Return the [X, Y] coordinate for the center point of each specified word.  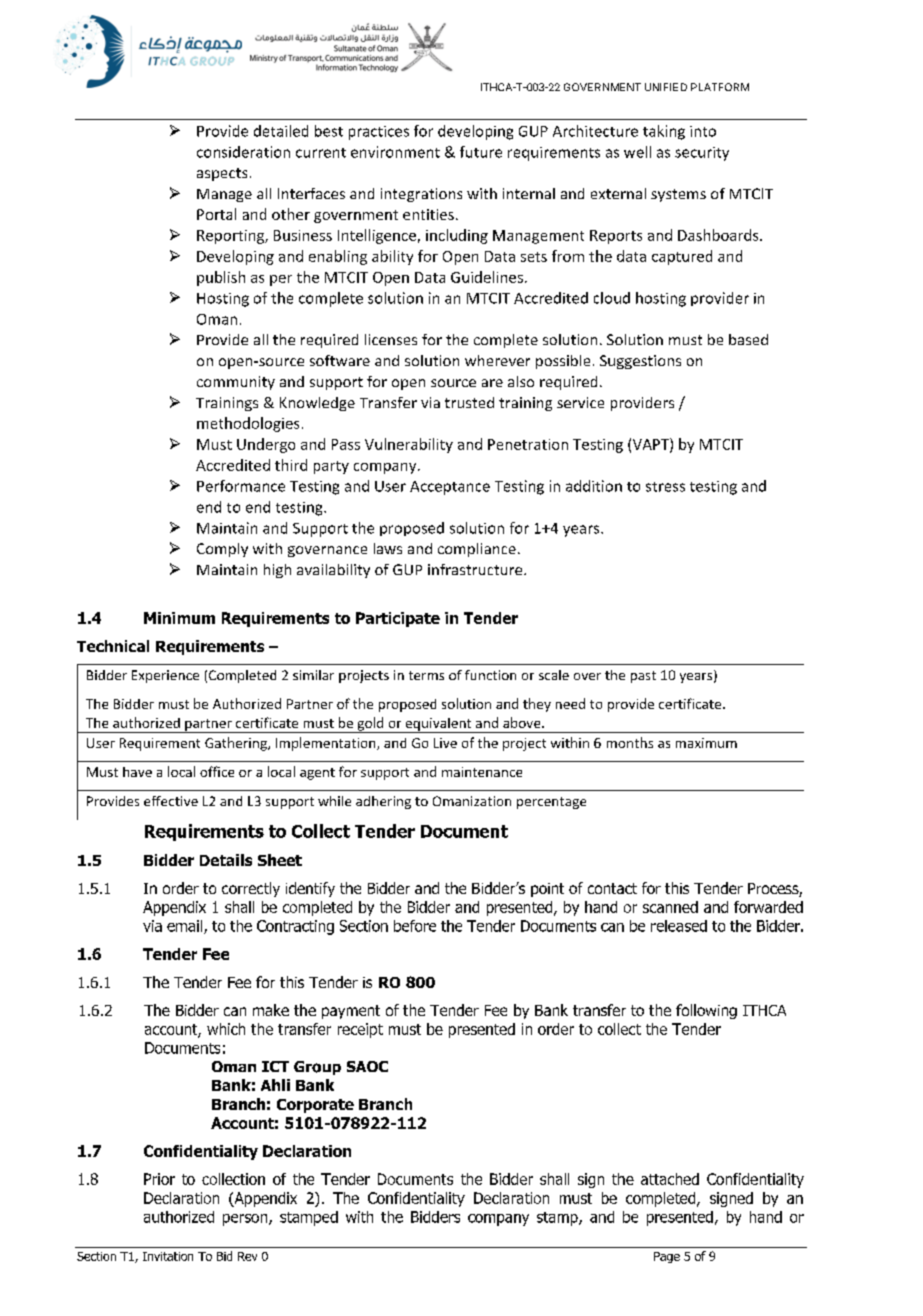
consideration [243, 152]
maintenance [482, 772]
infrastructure [476, 569]
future [481, 152]
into [703, 131]
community [236, 383]
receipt [360, 1030]
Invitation [168, 1256]
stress [665, 487]
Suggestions [640, 362]
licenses [391, 339]
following [706, 1011]
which [226, 1029]
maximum [706, 743]
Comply [222, 550]
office [217, 771]
